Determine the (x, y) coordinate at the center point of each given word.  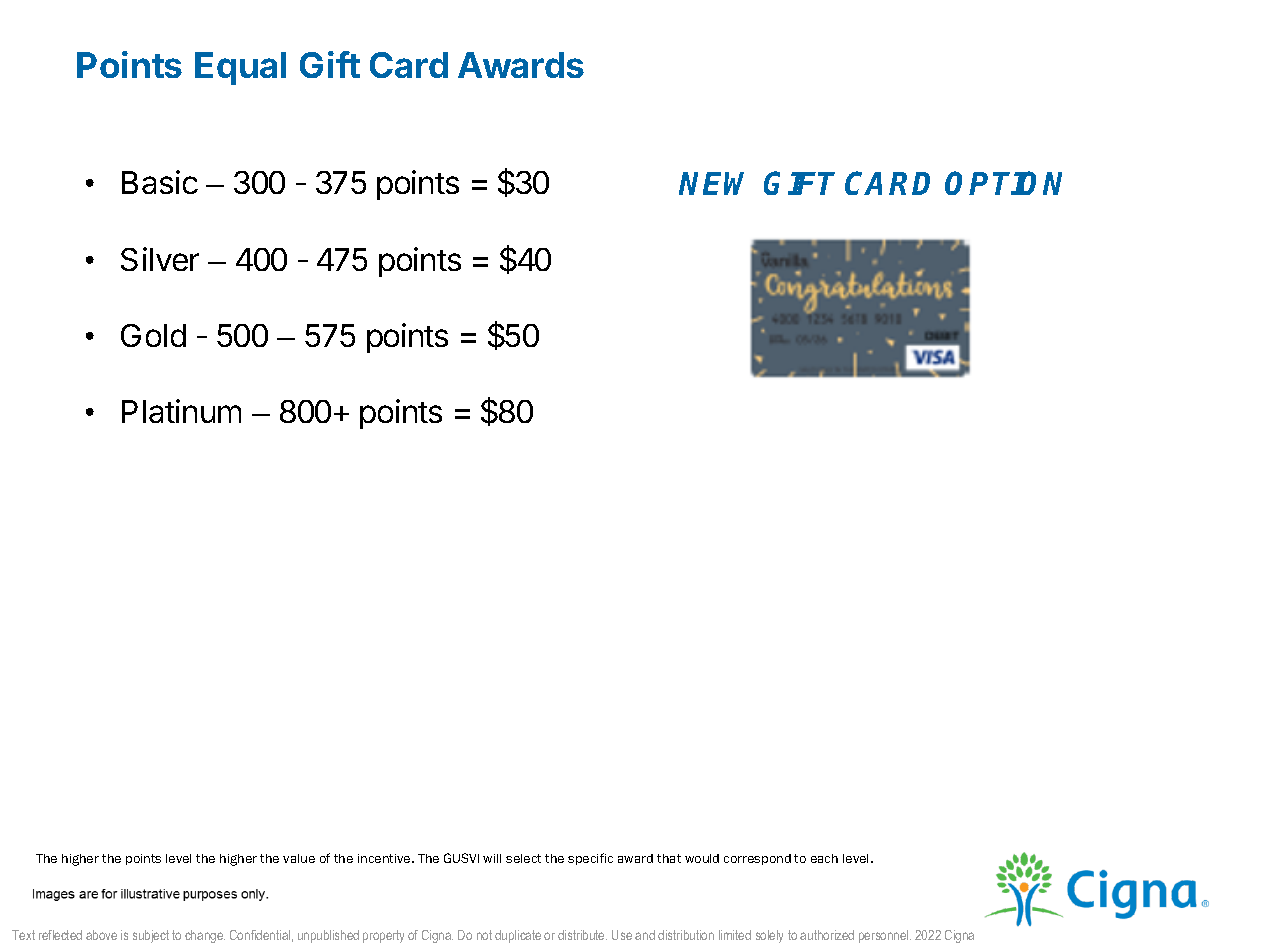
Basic (160, 182)
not (484, 935)
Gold (153, 335)
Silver (160, 259)
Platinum (181, 411)
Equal (240, 68)
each (824, 858)
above (101, 935)
